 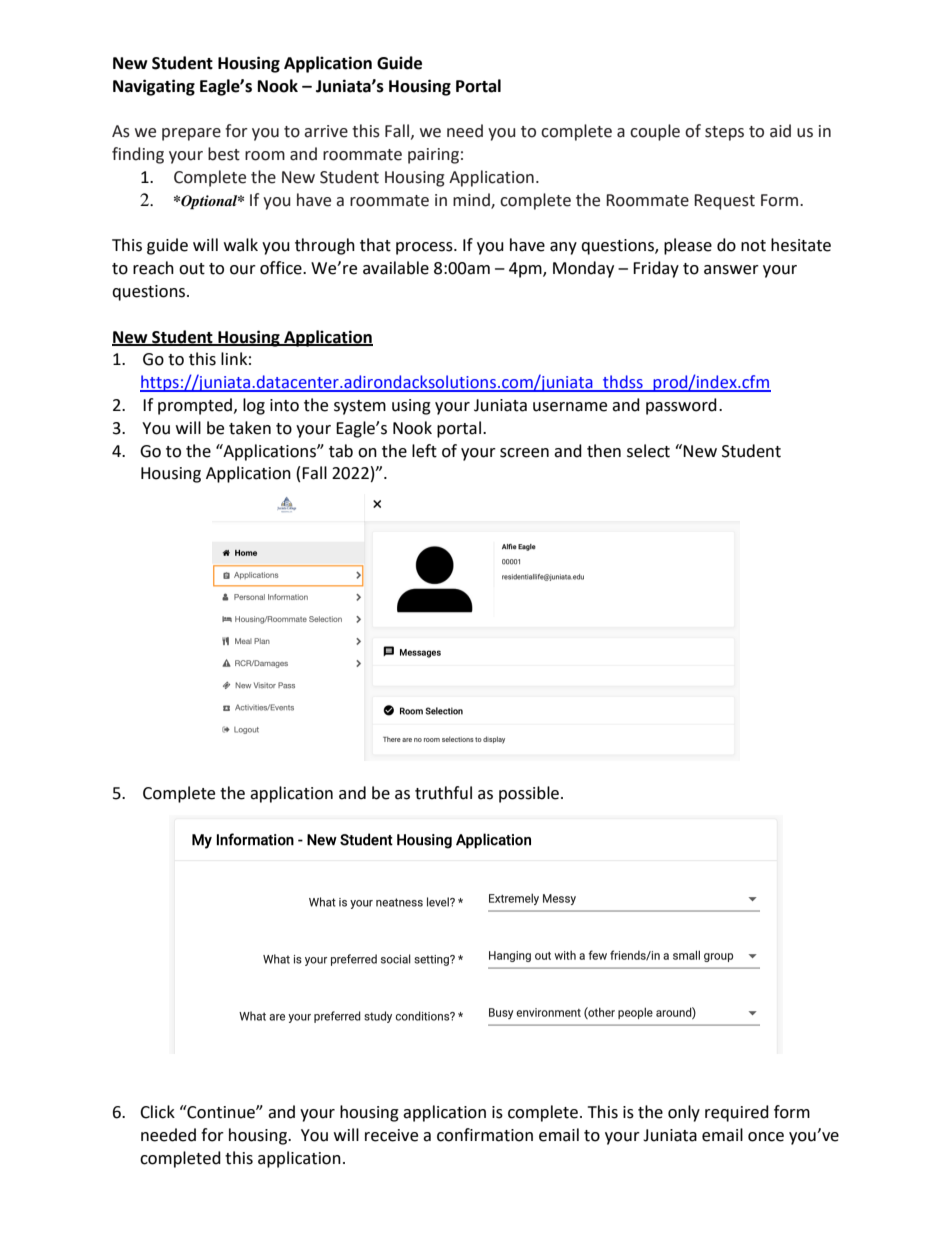 I want to click on Click, so click(x=157, y=1112).
